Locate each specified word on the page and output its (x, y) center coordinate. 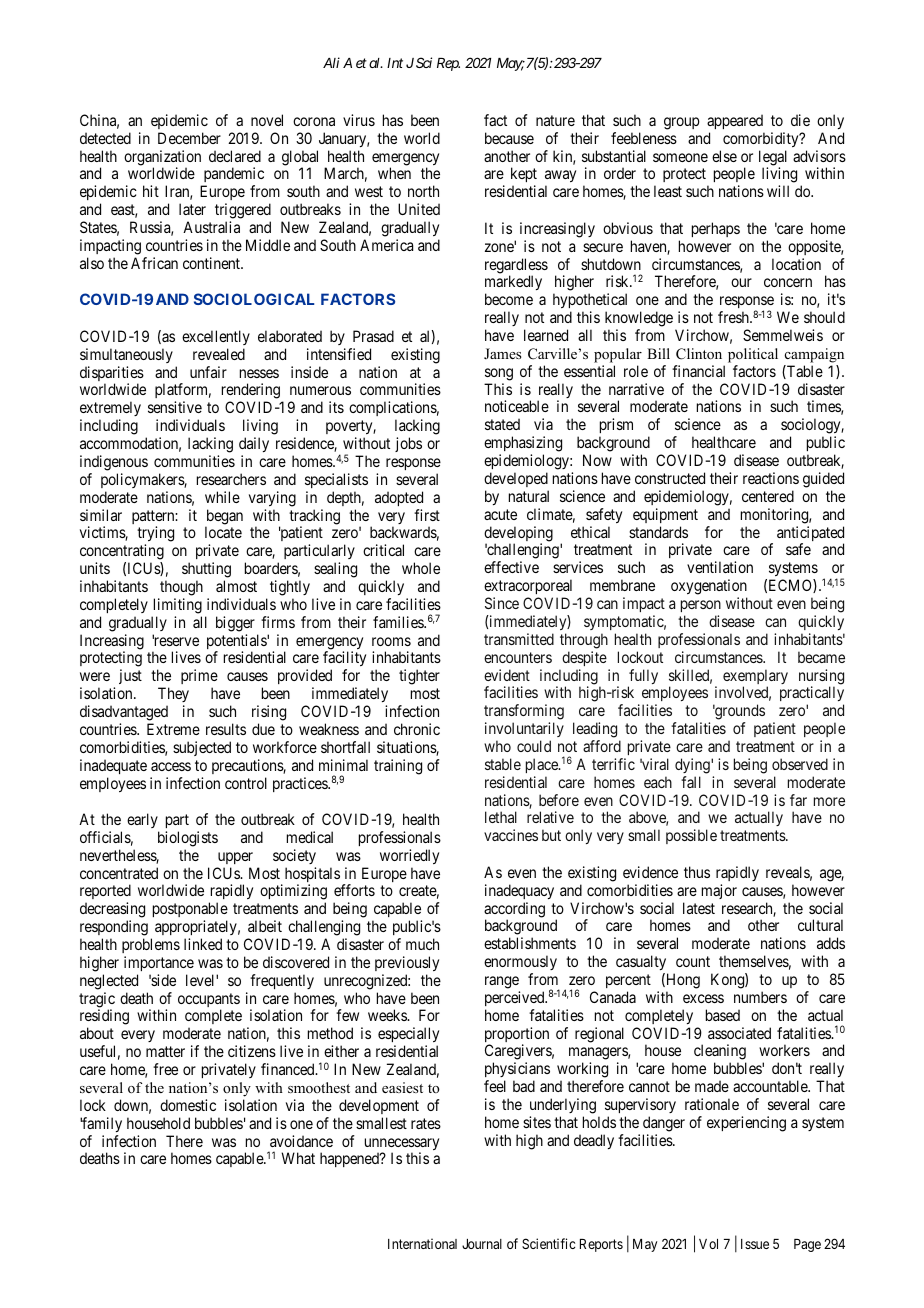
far (798, 800)
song (499, 374)
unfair (208, 372)
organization (162, 159)
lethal (501, 817)
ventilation (720, 567)
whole (421, 568)
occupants (209, 1001)
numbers (760, 997)
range (502, 982)
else (724, 156)
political (753, 355)
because (509, 138)
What (298, 1158)
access (171, 766)
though (181, 588)
